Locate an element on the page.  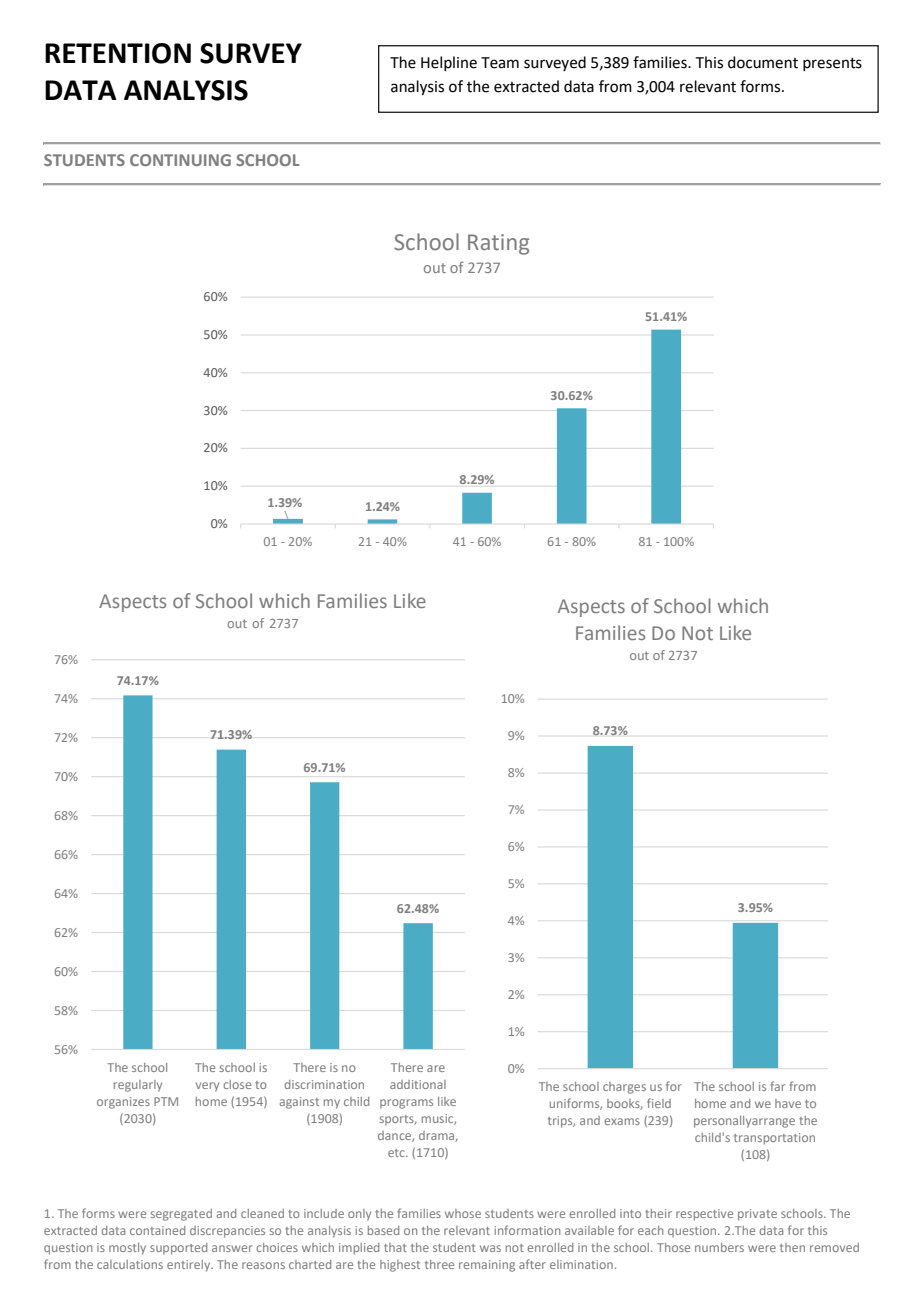
close is located at coordinates (237, 1084).
